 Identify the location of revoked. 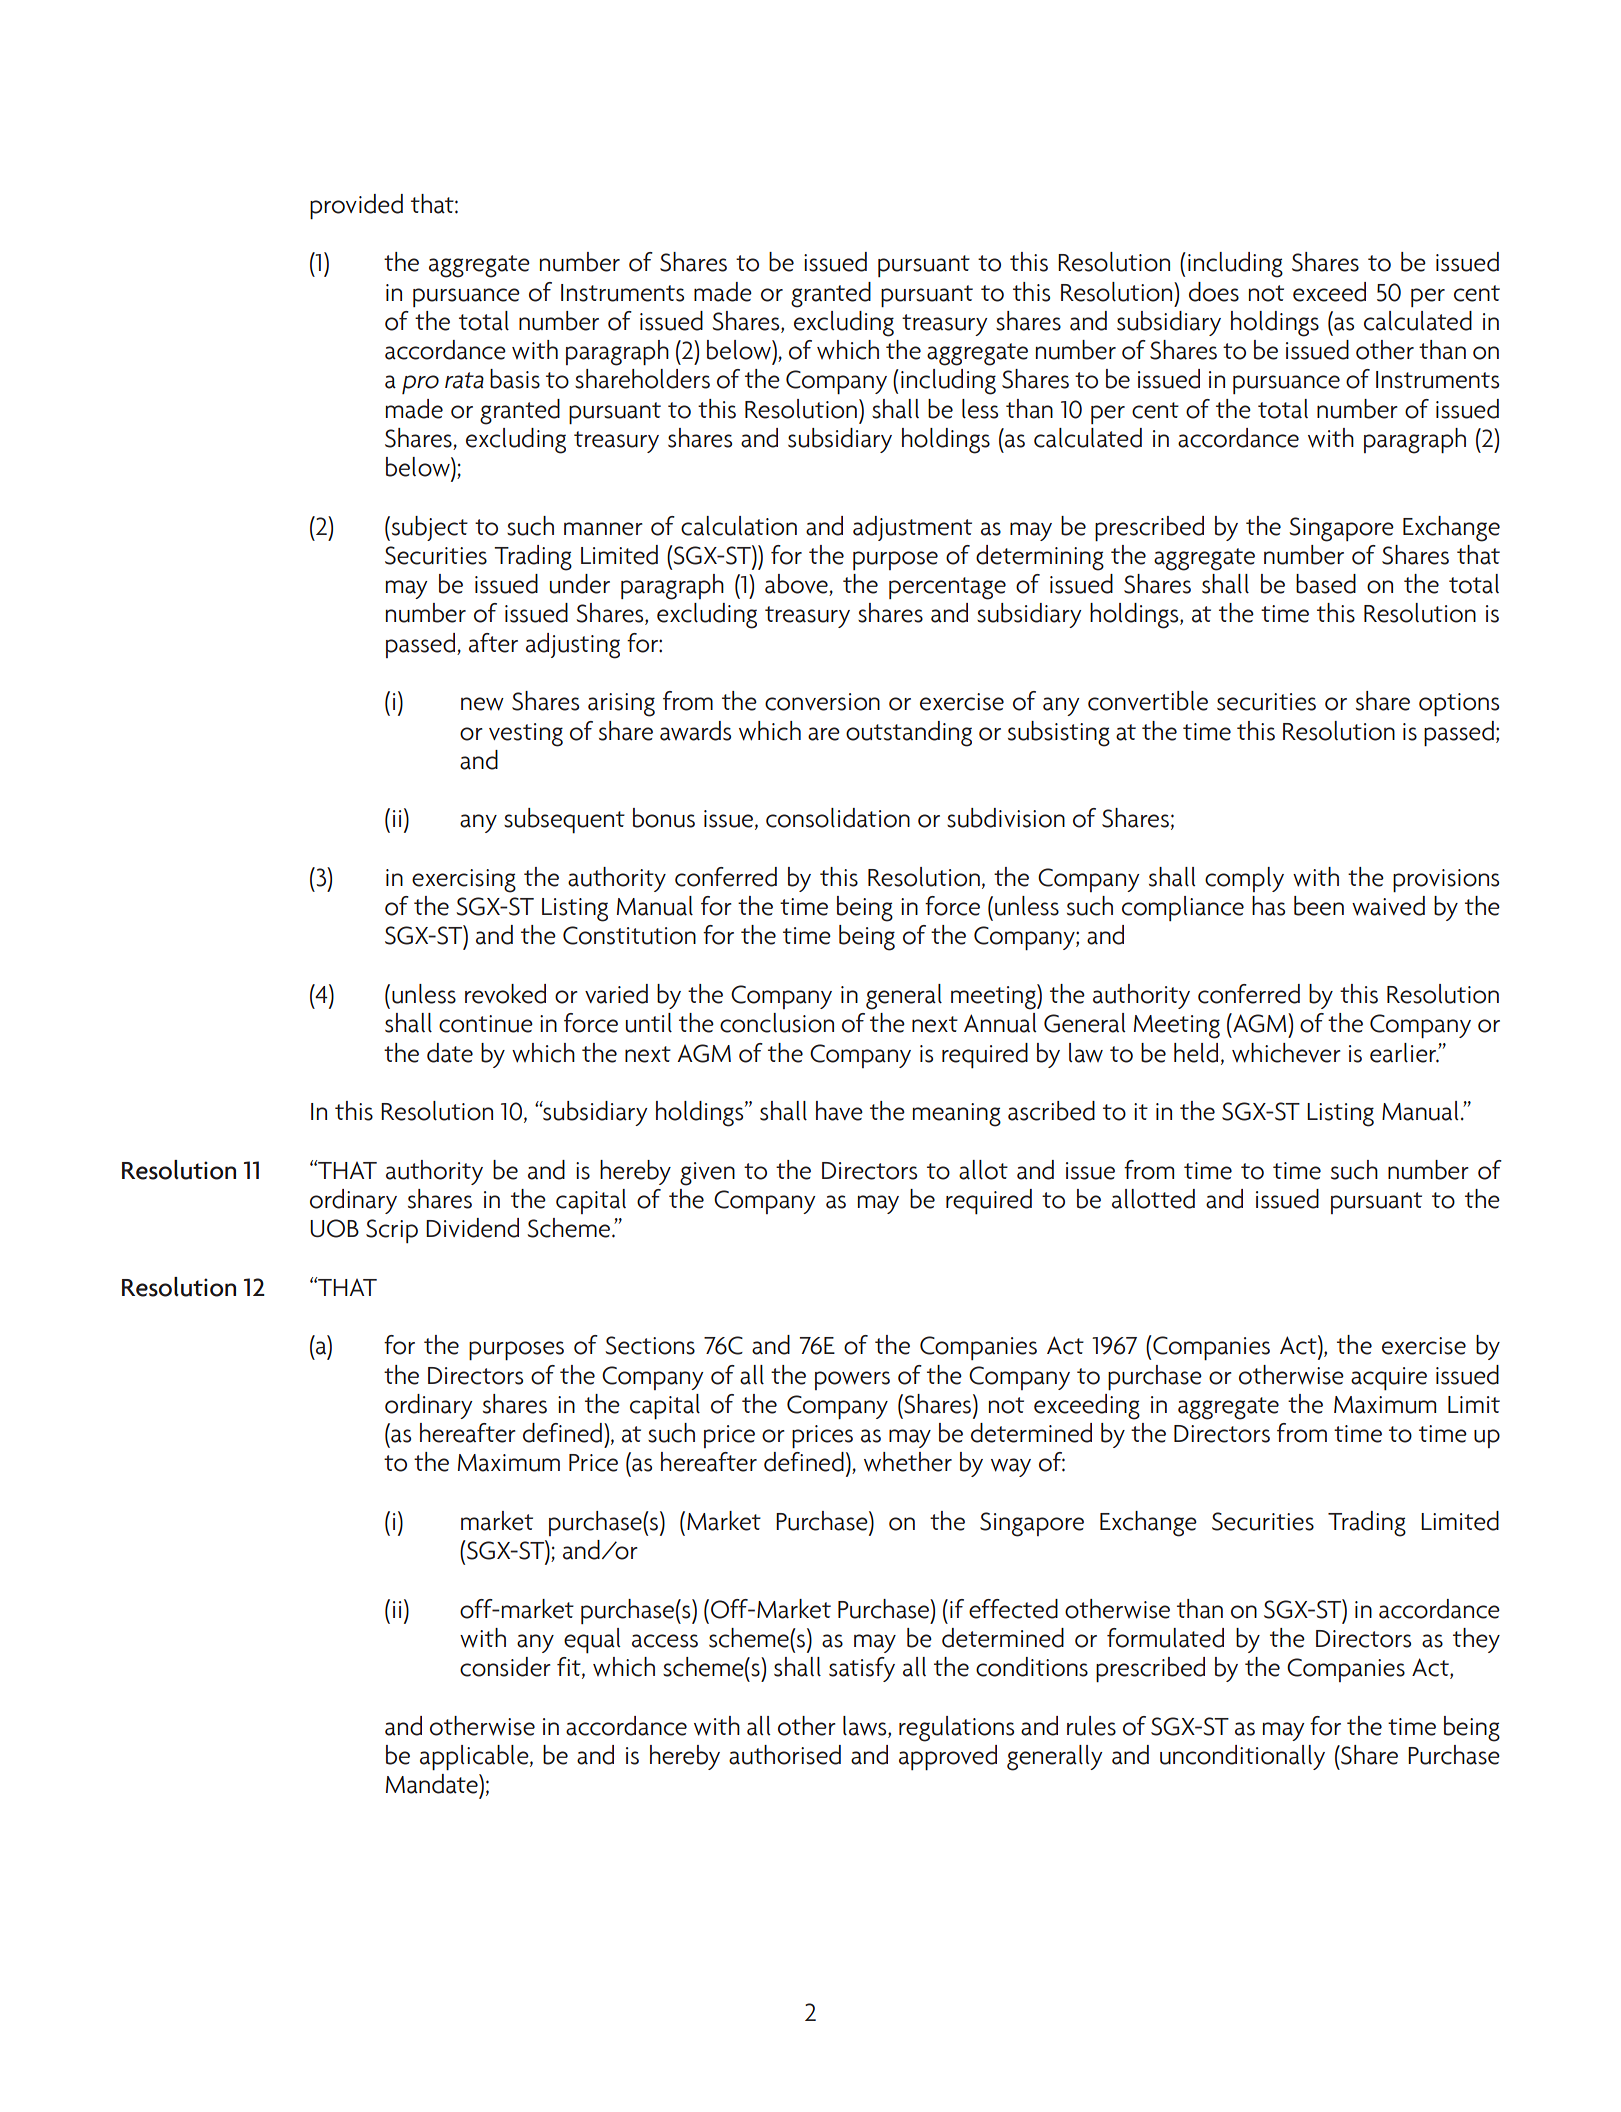
(505, 994).
